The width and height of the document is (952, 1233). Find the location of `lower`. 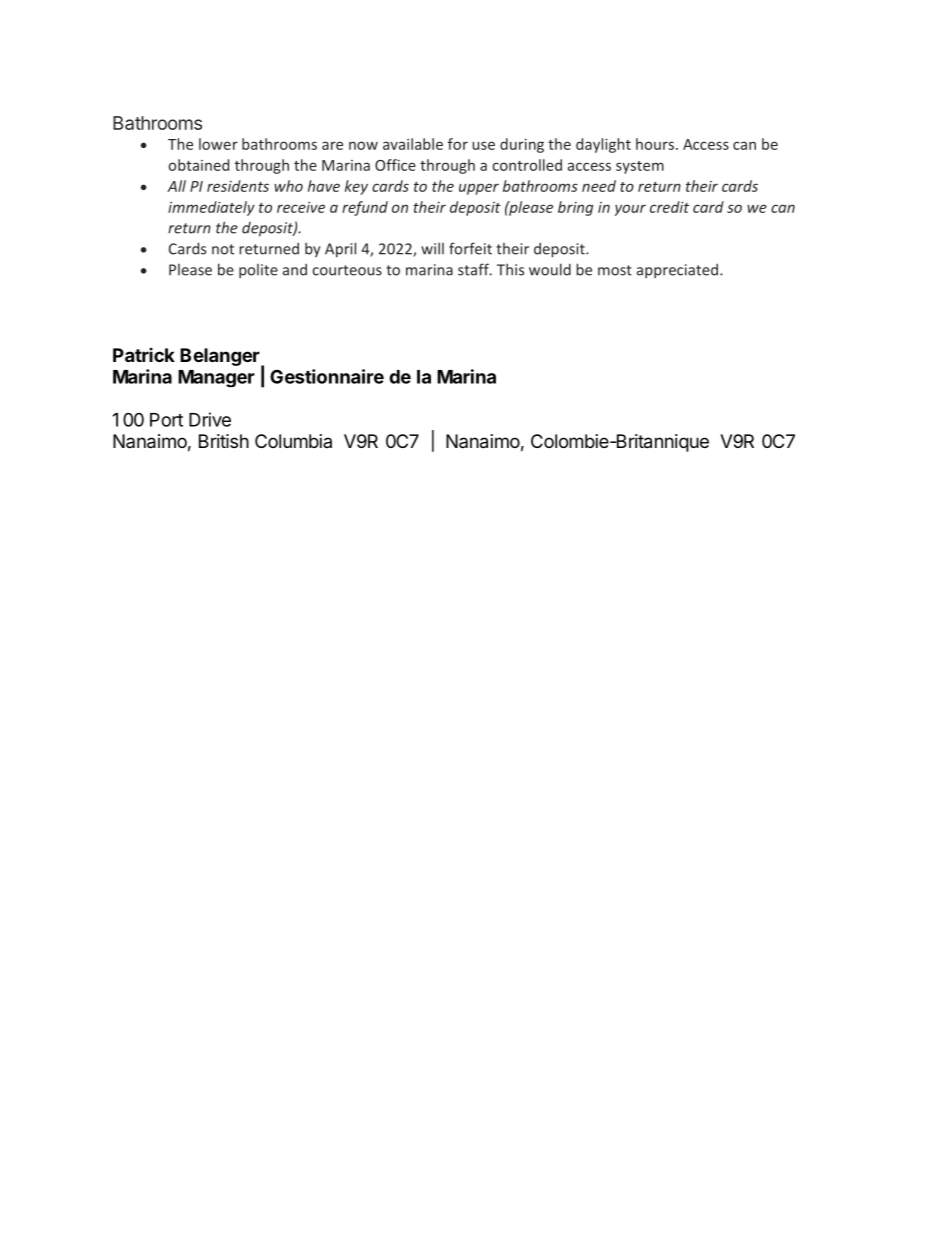

lower is located at coordinates (218, 144).
